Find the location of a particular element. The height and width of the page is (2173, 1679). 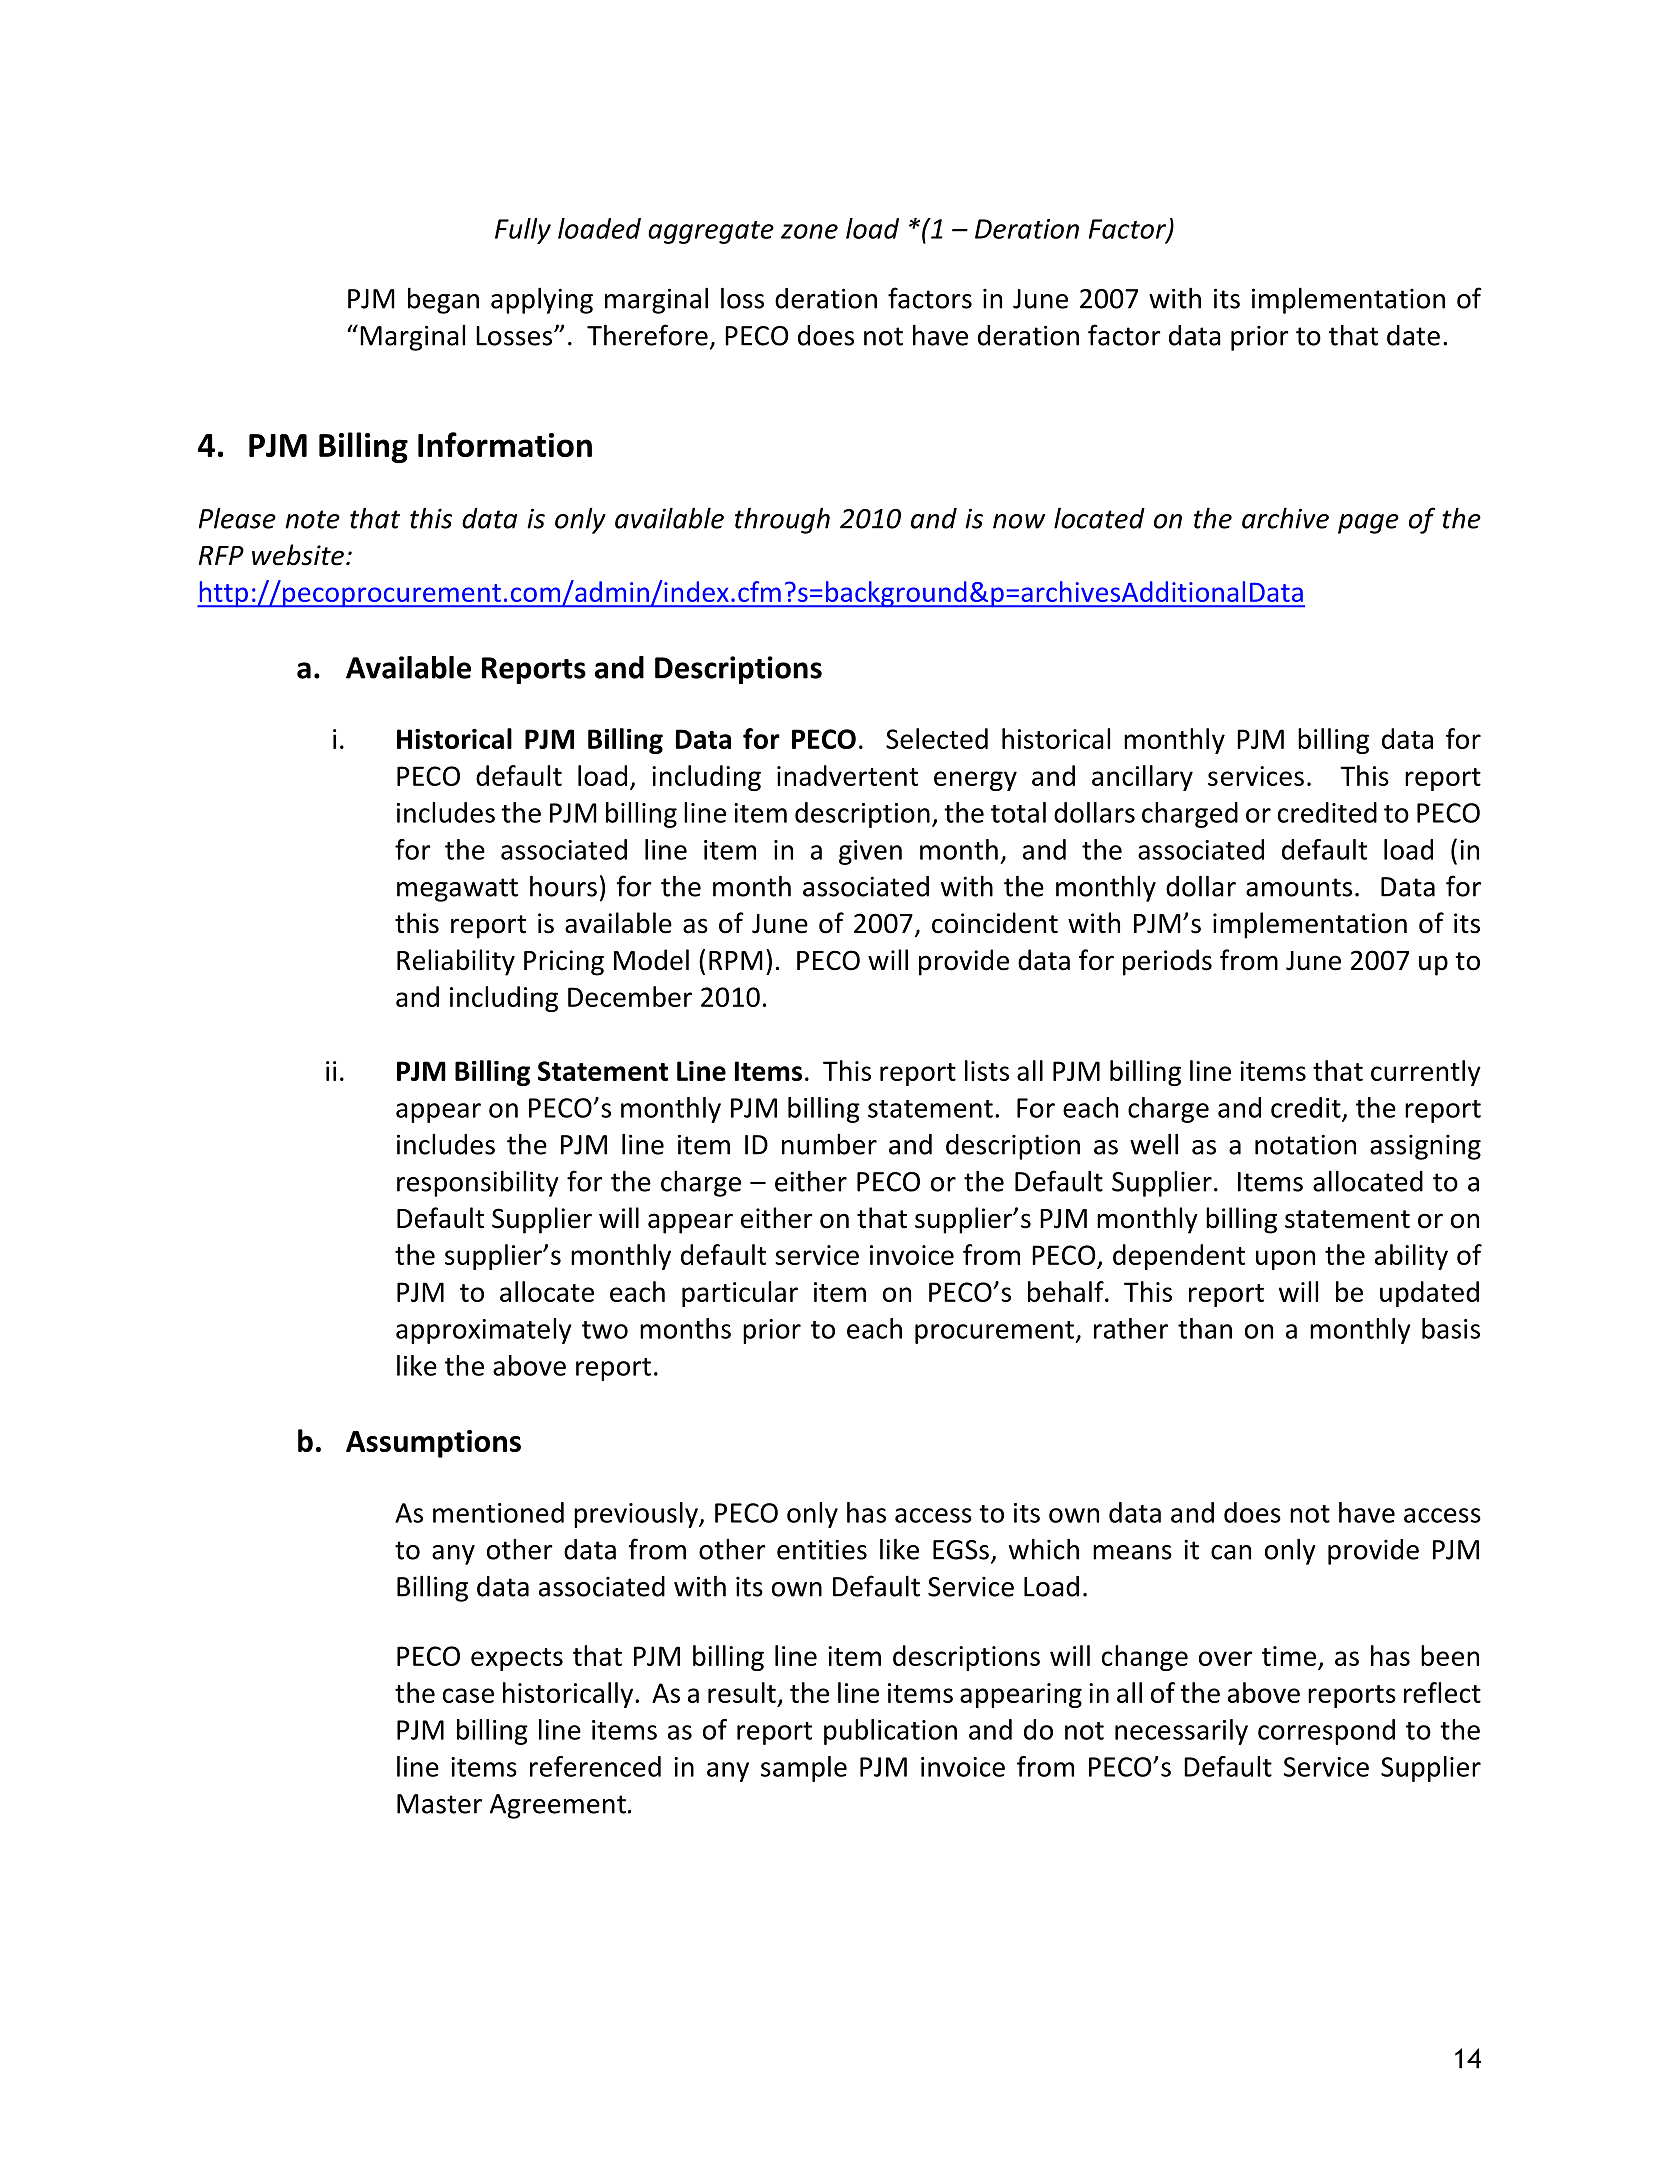

page is located at coordinates (1368, 524).
